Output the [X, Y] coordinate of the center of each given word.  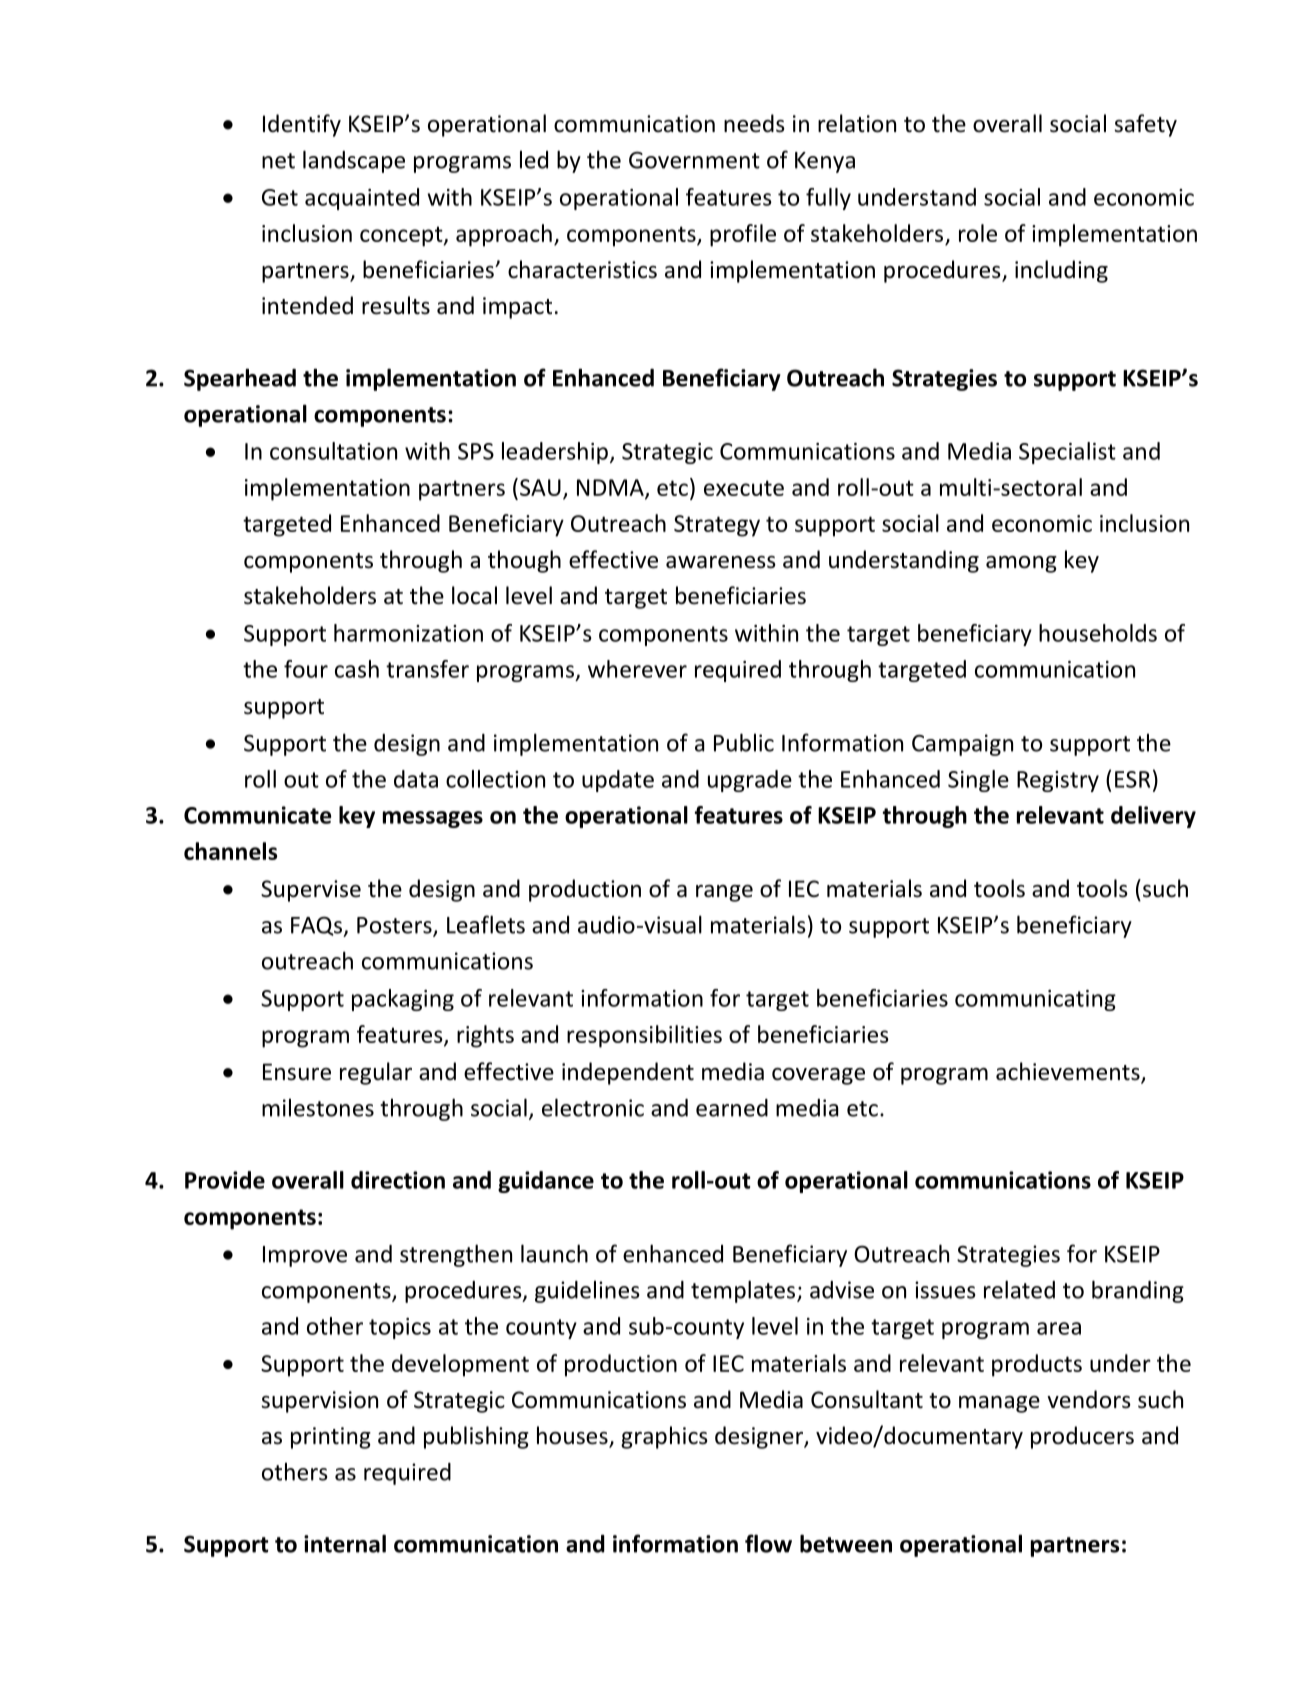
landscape [354, 161]
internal [345, 1543]
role [978, 233]
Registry [1058, 781]
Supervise [311, 891]
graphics [664, 1437]
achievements [1069, 1072]
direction [398, 1180]
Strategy [717, 526]
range [724, 893]
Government [694, 160]
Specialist [1067, 453]
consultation [333, 451]
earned [732, 1108]
